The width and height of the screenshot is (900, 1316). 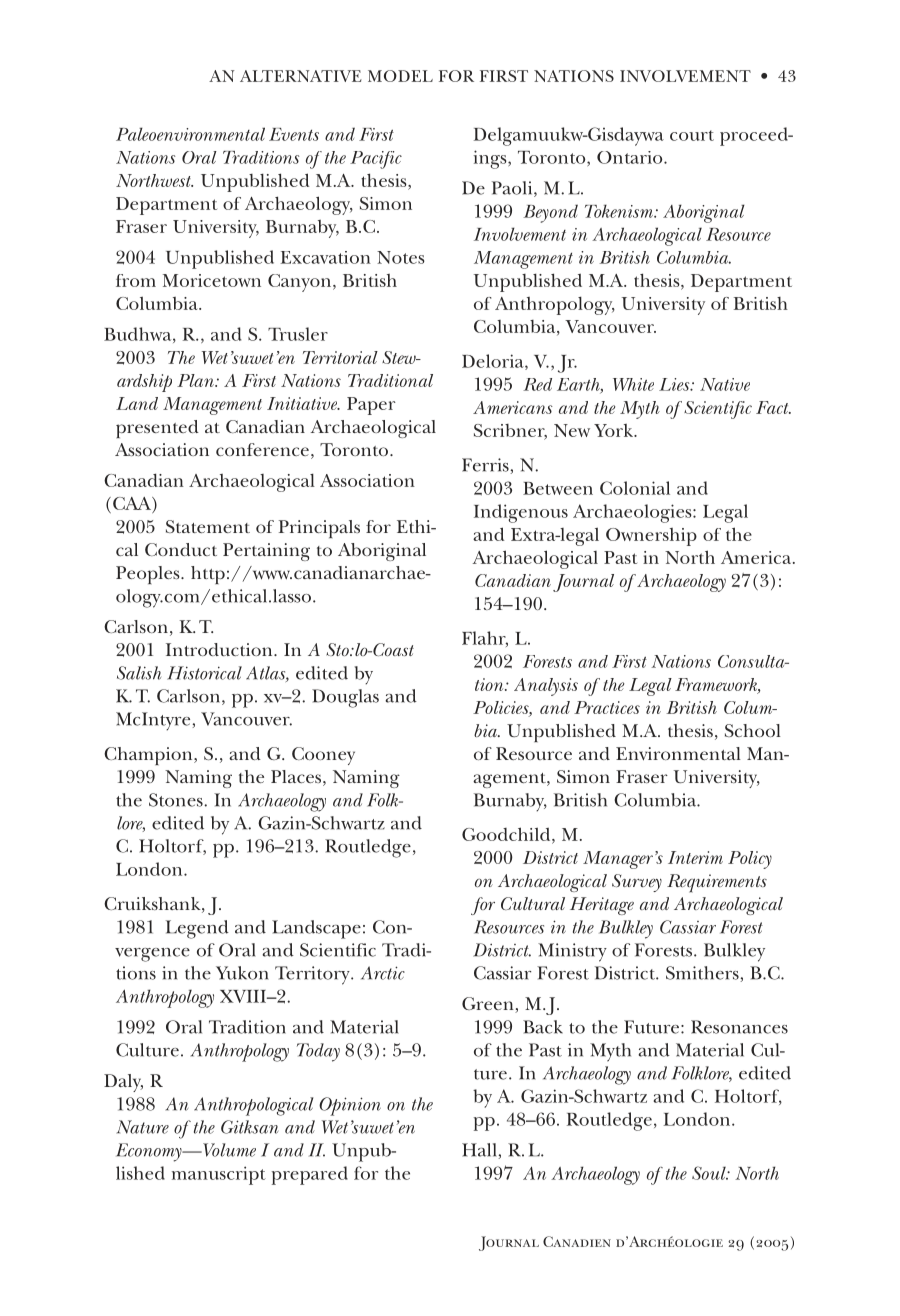 I want to click on PROCEED, so click(x=755, y=136).
